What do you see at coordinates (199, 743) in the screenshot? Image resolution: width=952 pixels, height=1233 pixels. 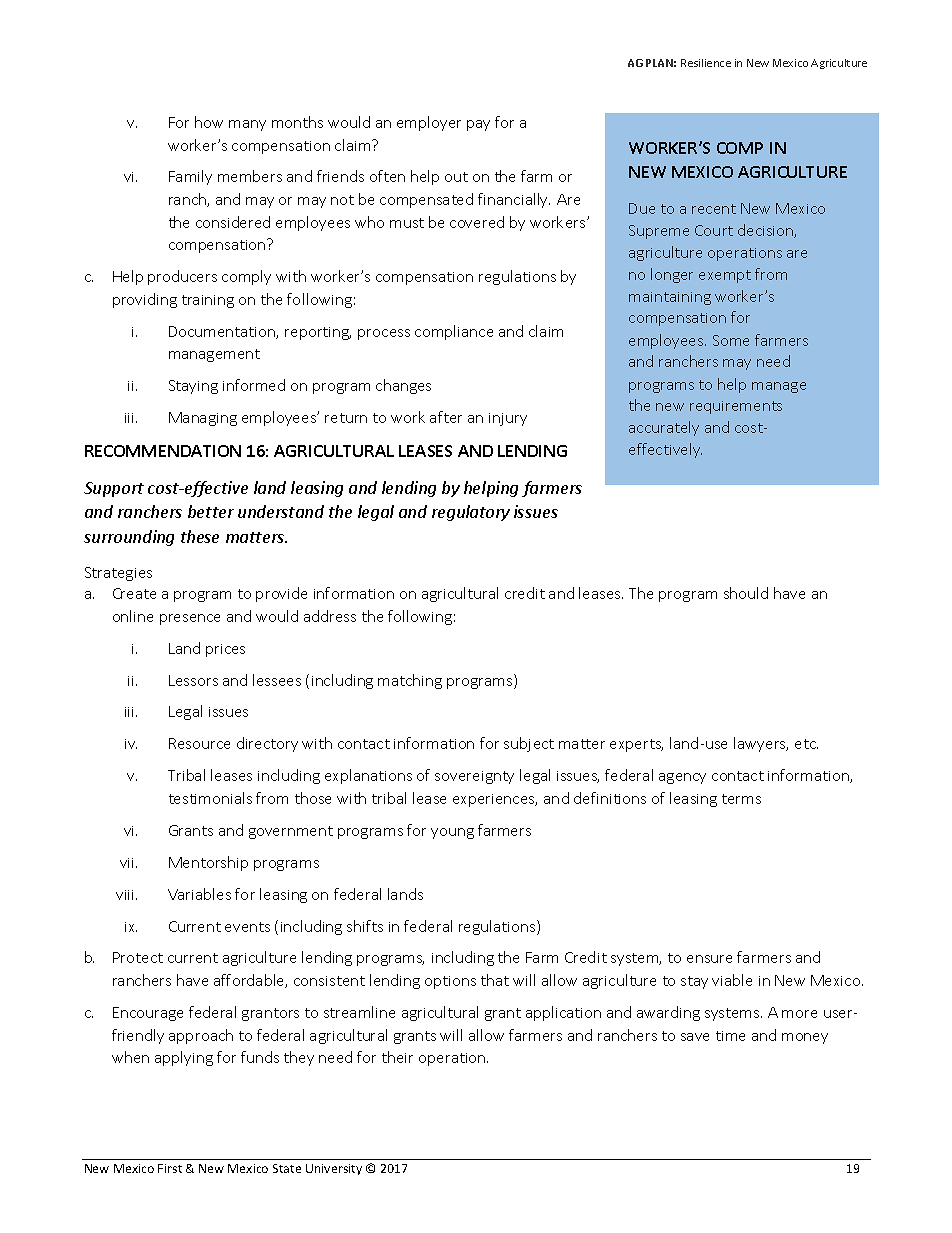 I see `Resource` at bounding box center [199, 743].
